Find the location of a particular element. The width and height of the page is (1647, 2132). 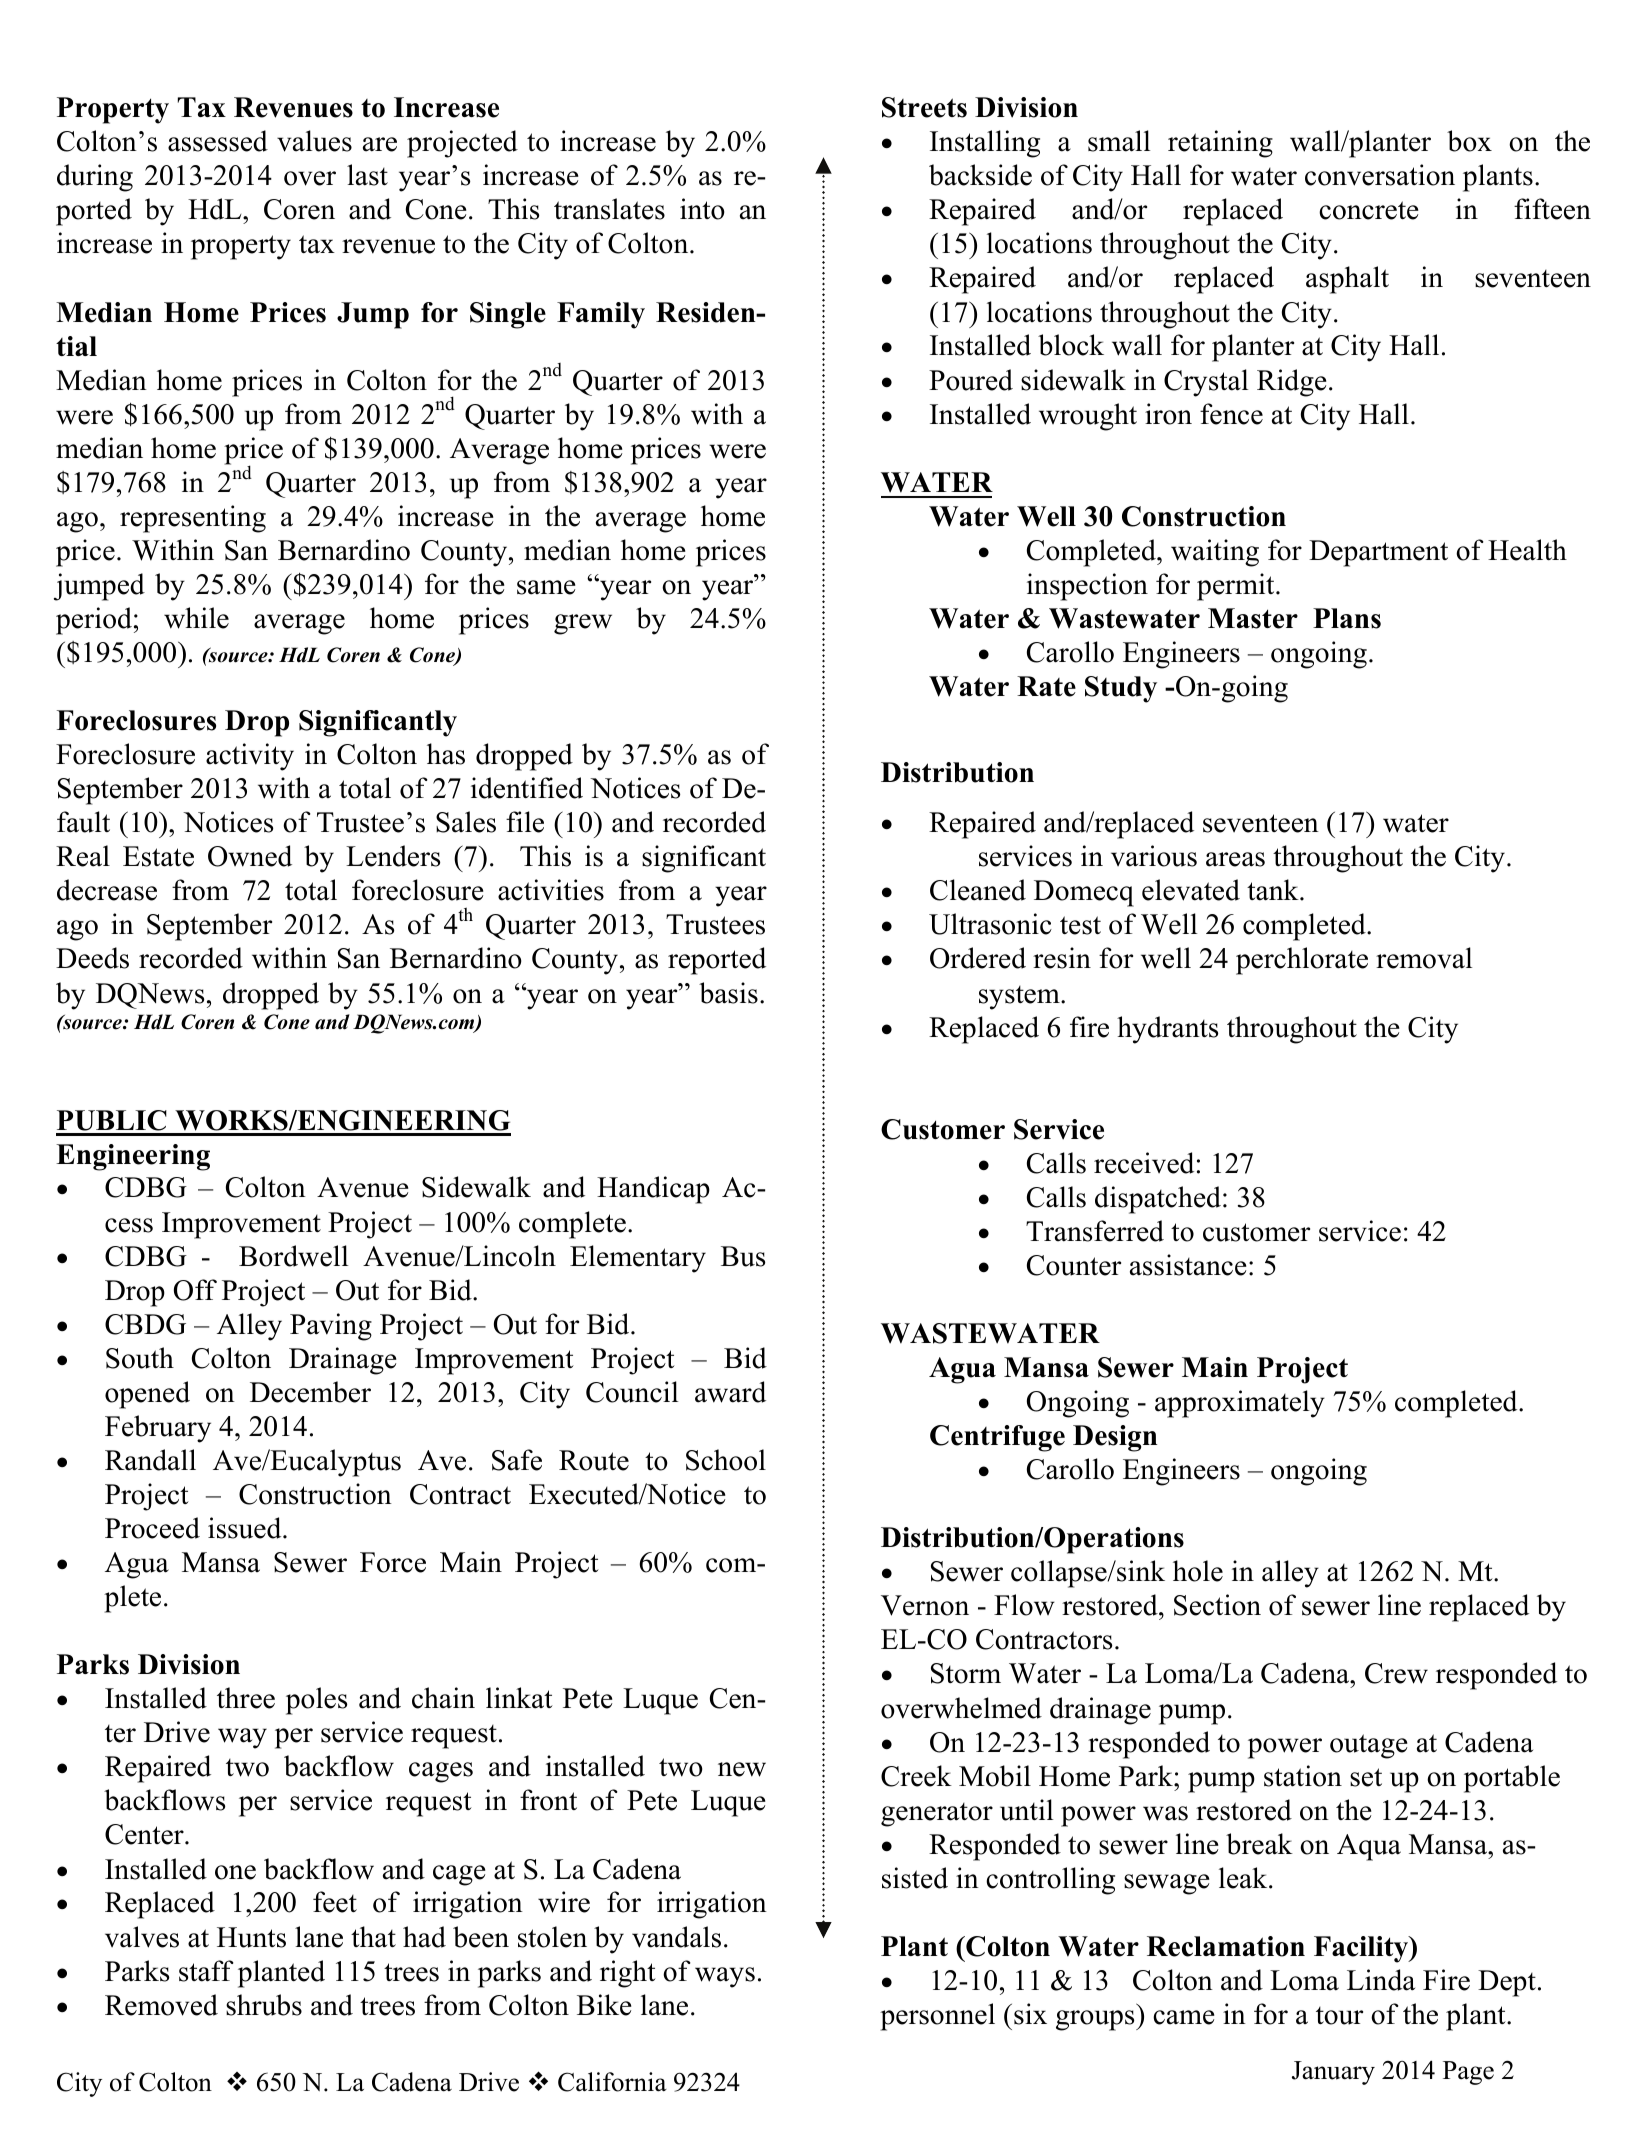

grew is located at coordinates (583, 624).
